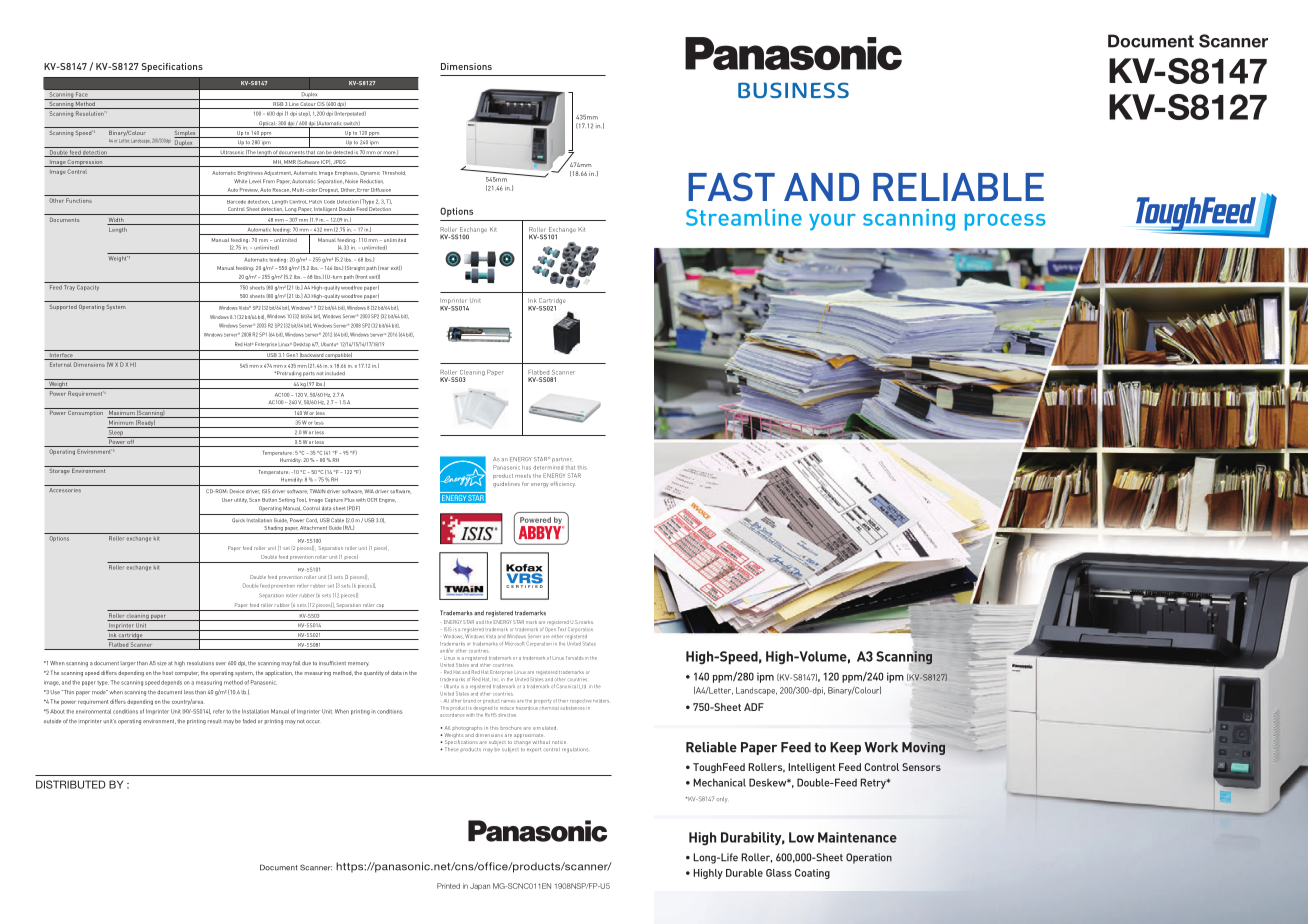 This screenshot has width=1308, height=924. Describe the element at coordinates (552, 629) in the screenshot. I see `Open` at that location.
